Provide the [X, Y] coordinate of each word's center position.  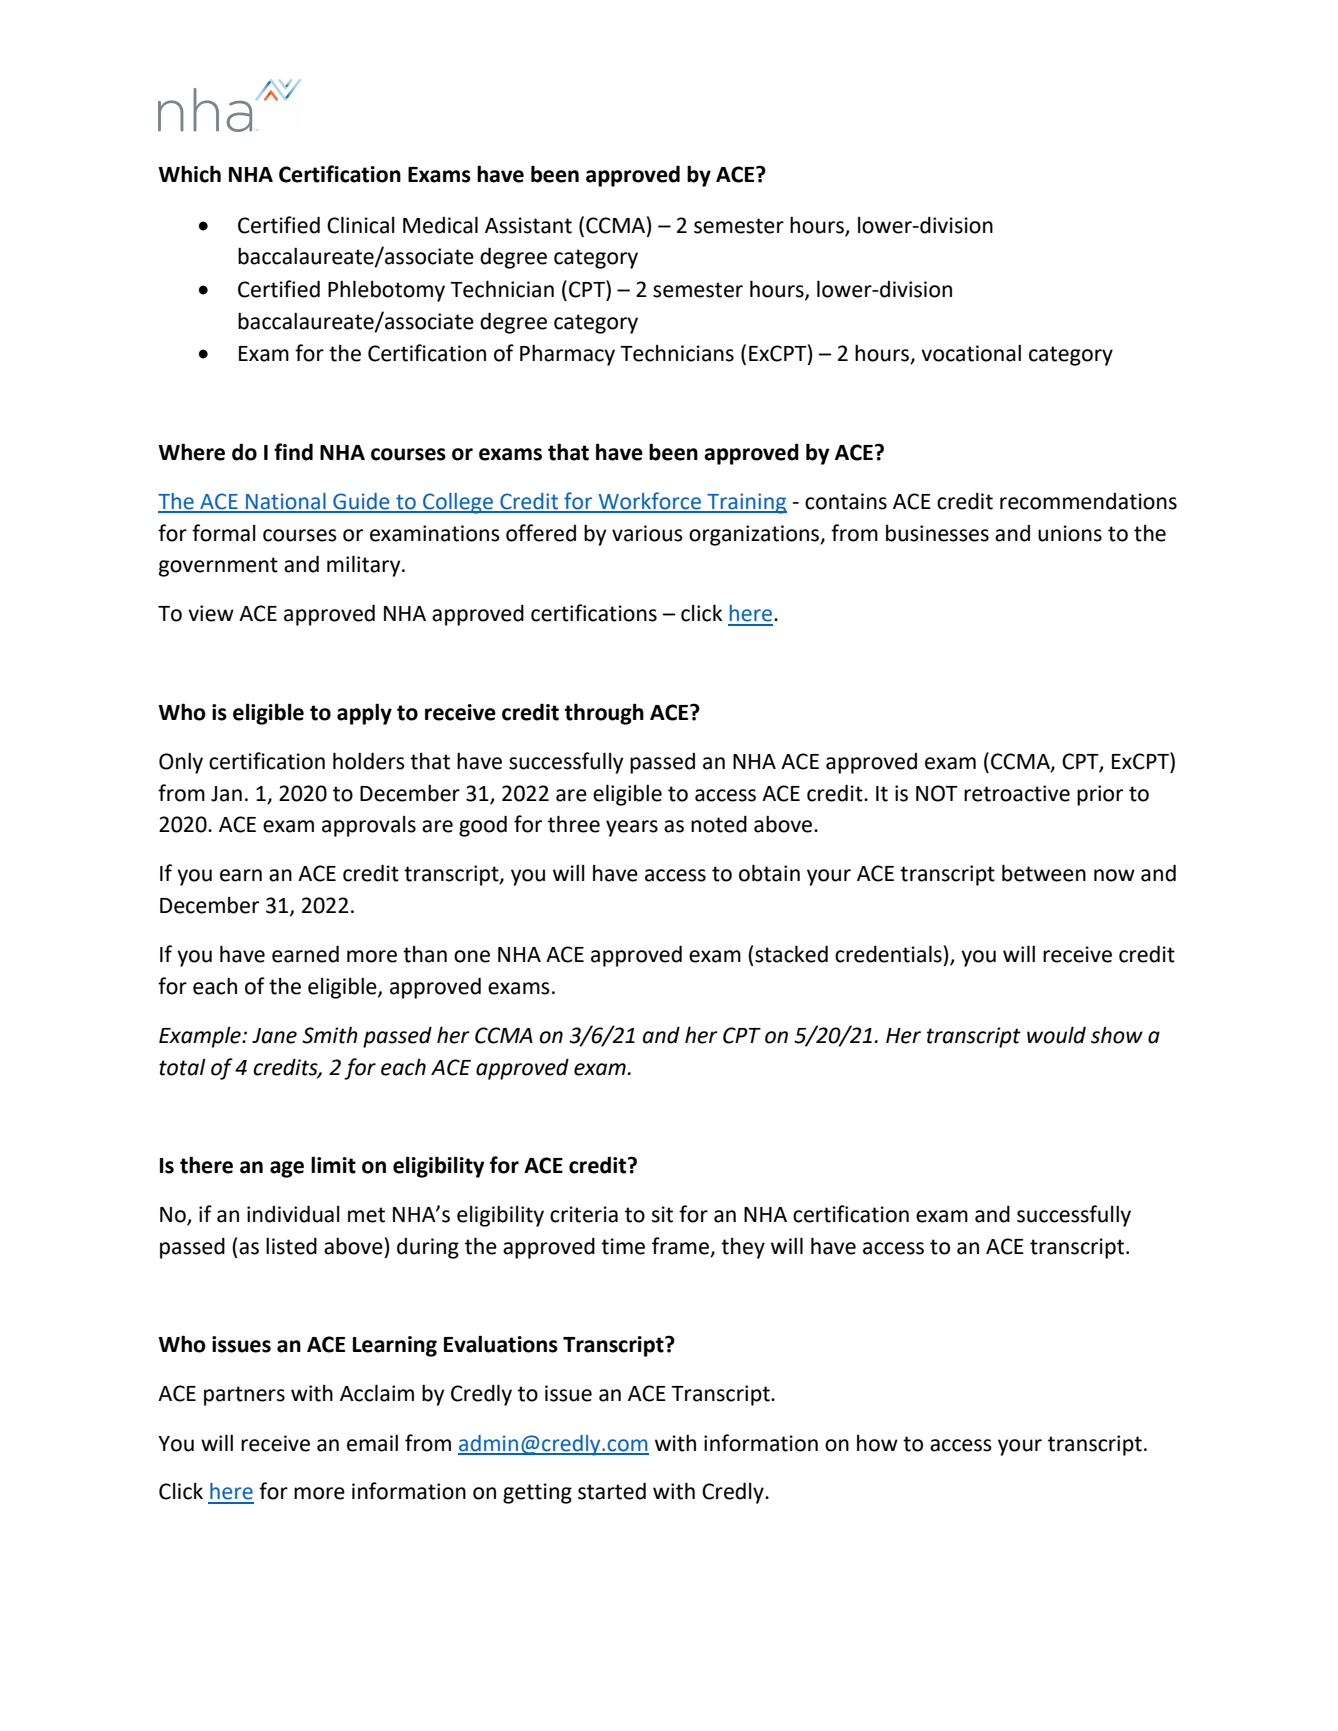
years [632, 828]
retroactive [1017, 793]
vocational [971, 353]
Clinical [361, 225]
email [372, 1443]
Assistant [528, 225]
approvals [369, 826]
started [612, 1491]
